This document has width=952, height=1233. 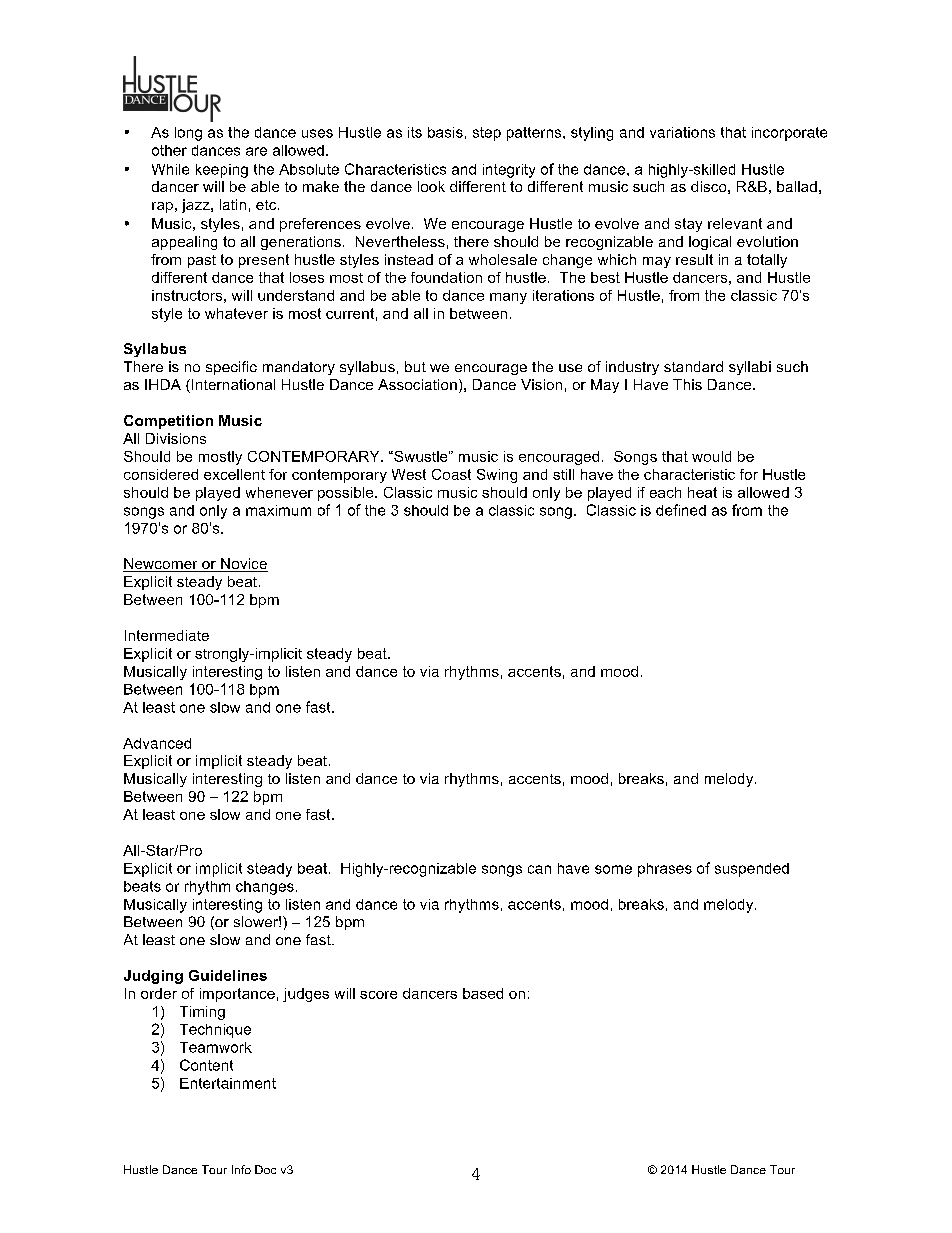 I want to click on Association, so click(x=417, y=384).
